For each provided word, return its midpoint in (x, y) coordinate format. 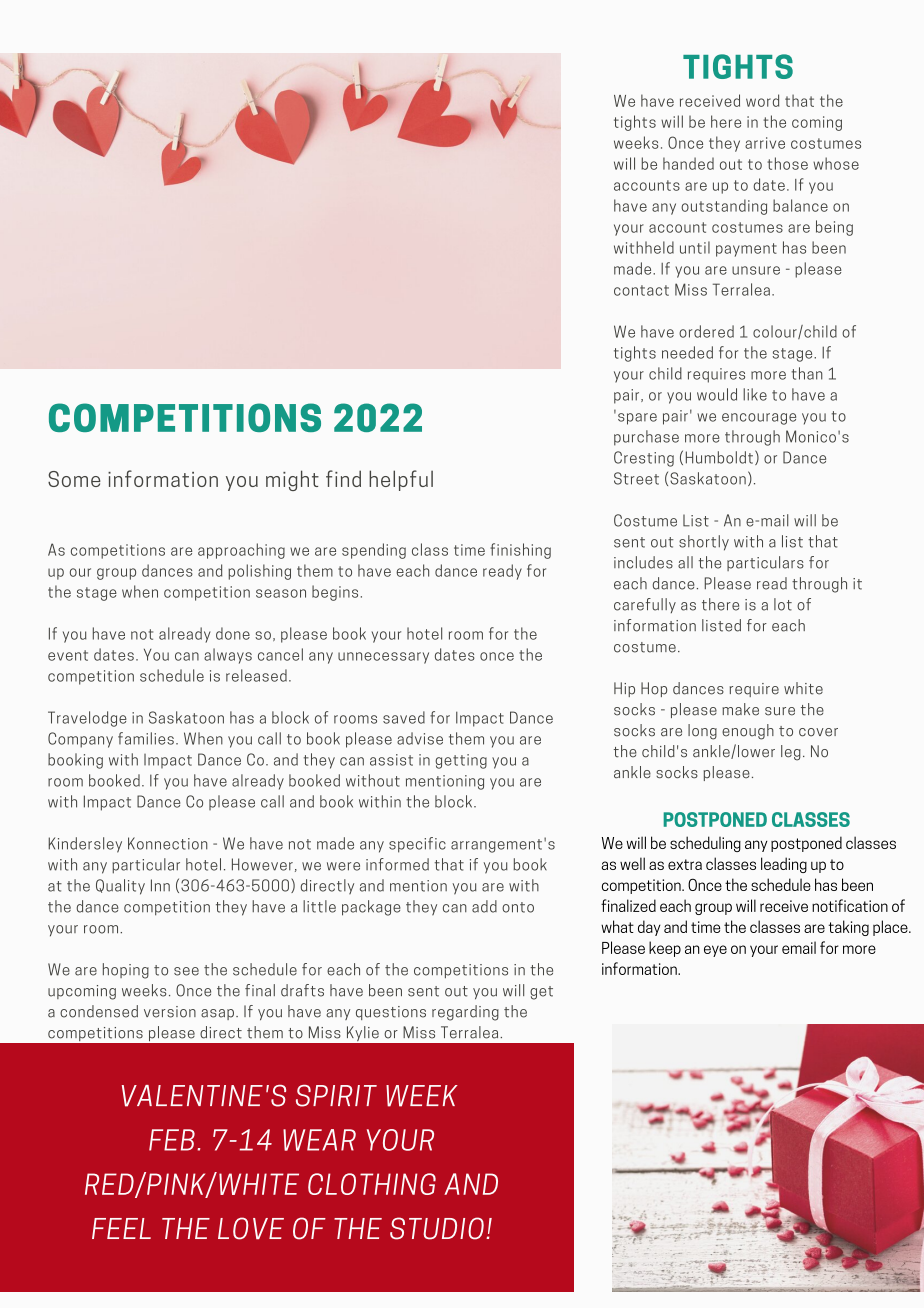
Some (74, 479)
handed (688, 163)
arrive (765, 143)
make (740, 709)
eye (715, 951)
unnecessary (383, 658)
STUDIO (438, 1228)
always (228, 656)
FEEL (121, 1228)
